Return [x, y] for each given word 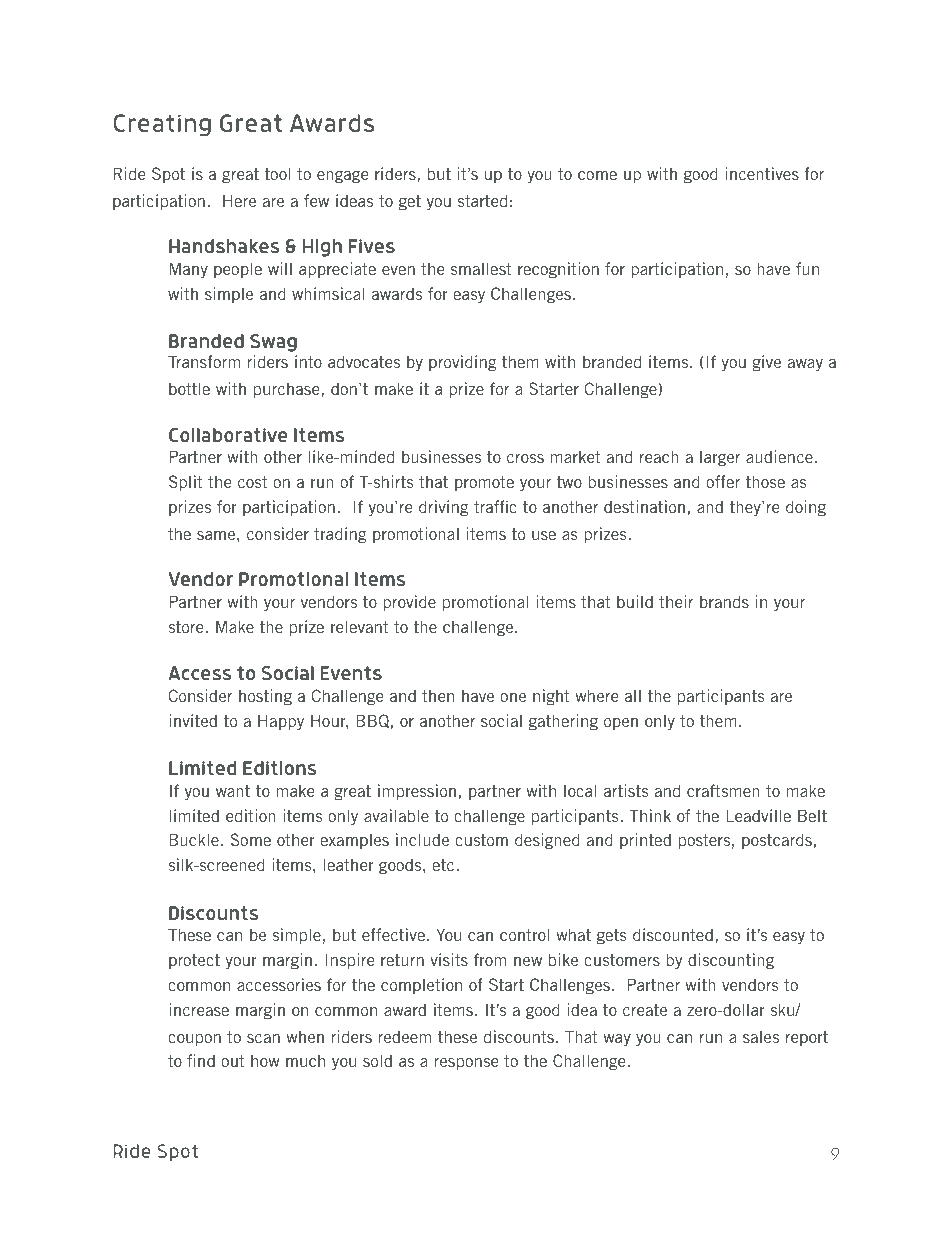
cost [252, 482]
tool [278, 173]
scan [263, 1038]
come [597, 175]
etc [444, 865]
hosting [265, 697]
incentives [762, 173]
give [766, 363]
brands [724, 601]
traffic [495, 506]
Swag [273, 343]
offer [723, 481]
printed [645, 841]
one [513, 697]
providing [462, 363]
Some [251, 839]
